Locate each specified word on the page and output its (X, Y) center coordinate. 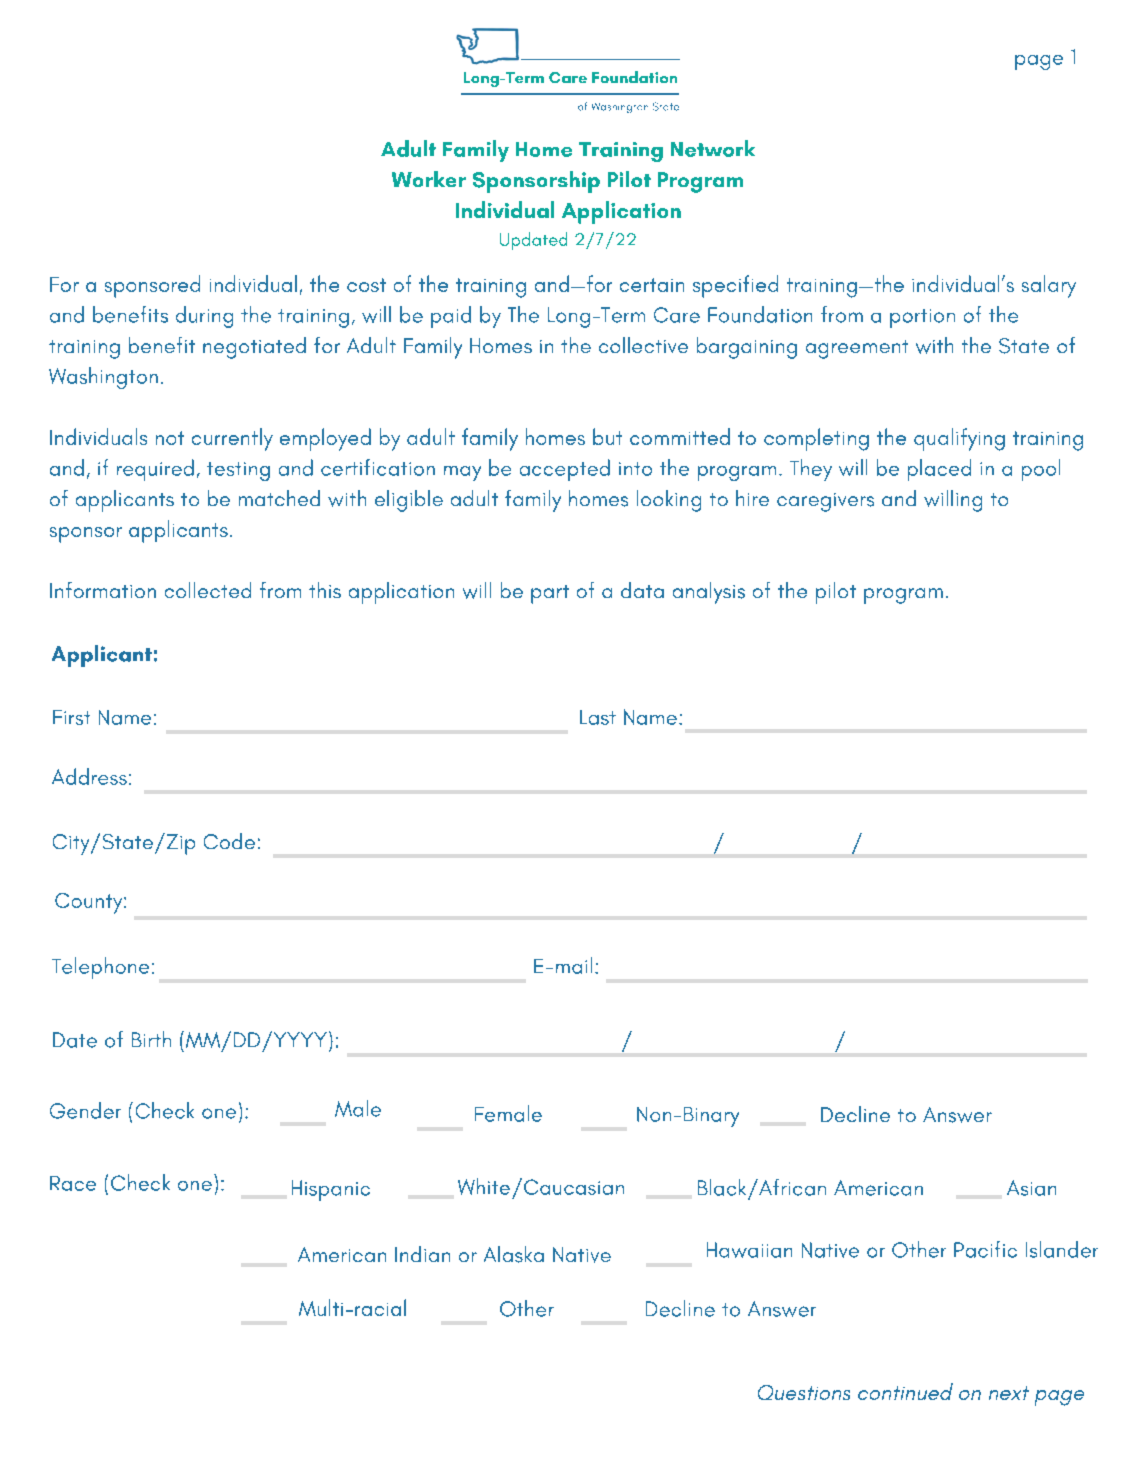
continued (905, 1391)
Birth (151, 1039)
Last (598, 717)
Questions (804, 1392)
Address (89, 776)
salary (1049, 286)
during (204, 317)
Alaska (514, 1254)
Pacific (985, 1249)
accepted (565, 470)
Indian (422, 1254)
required (155, 470)
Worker (429, 179)
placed (939, 470)
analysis (709, 593)
